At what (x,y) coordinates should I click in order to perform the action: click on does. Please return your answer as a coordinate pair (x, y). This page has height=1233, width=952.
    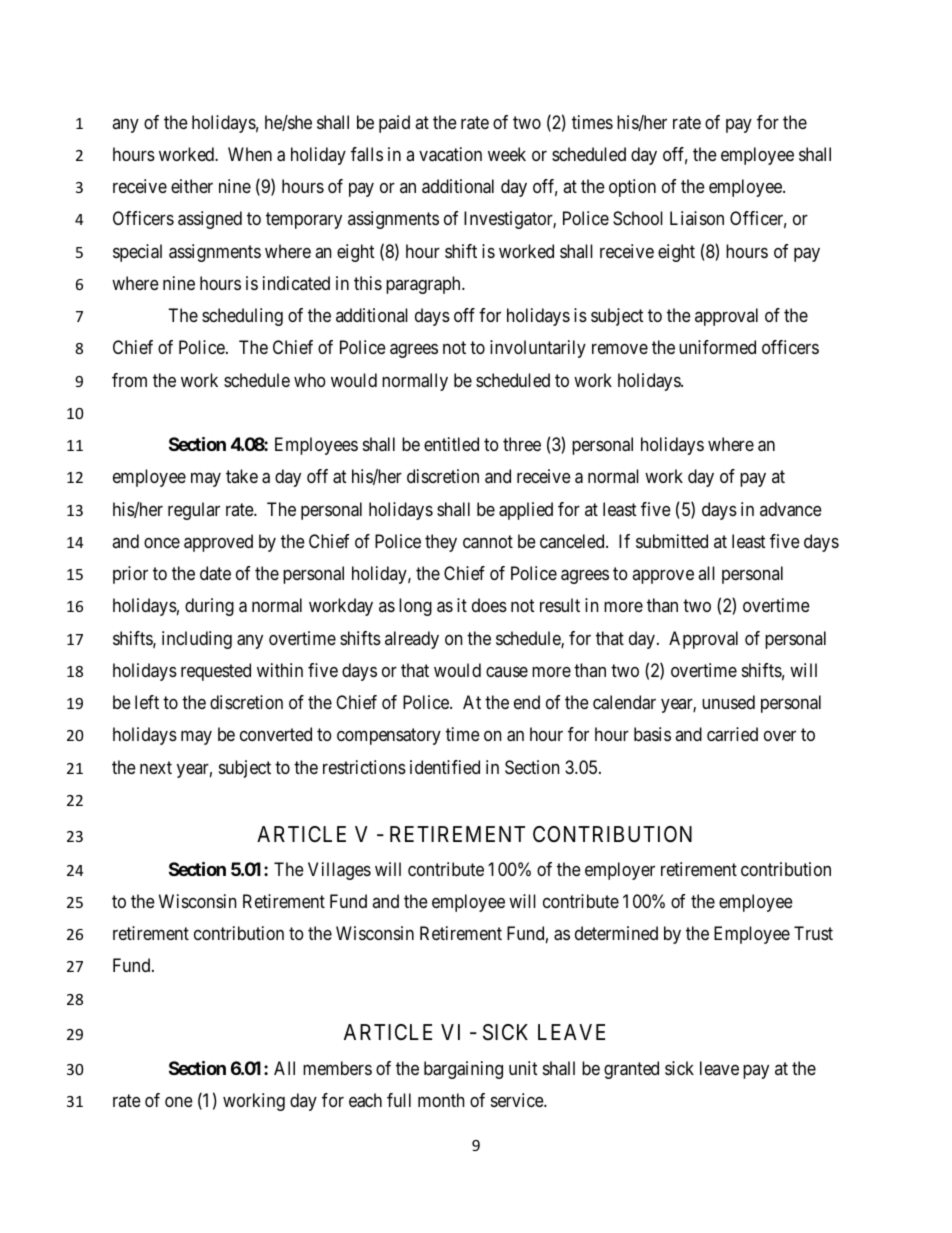
    Looking at the image, I should click on (489, 605).
